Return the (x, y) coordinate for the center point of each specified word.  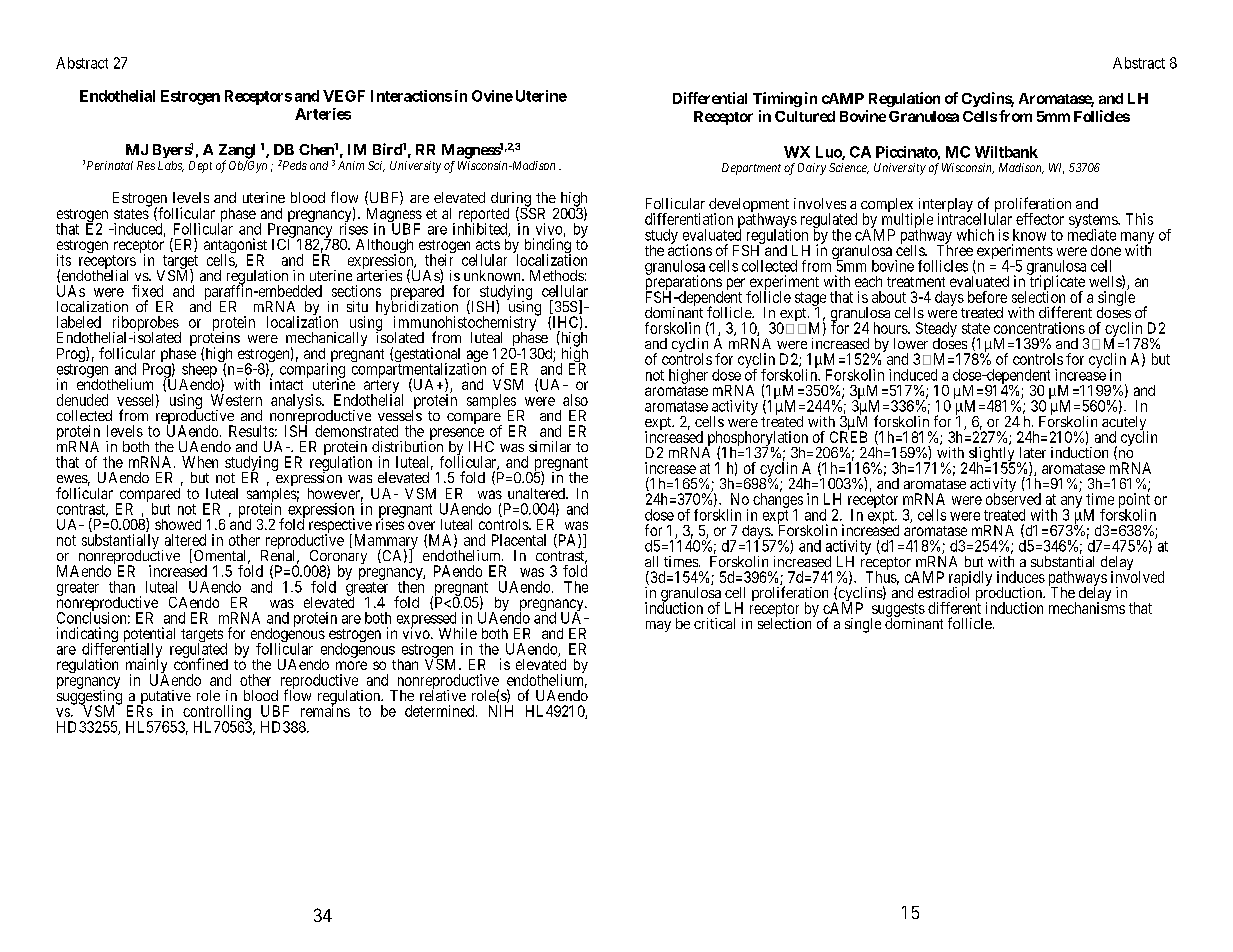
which (975, 235)
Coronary (337, 558)
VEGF (344, 96)
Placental (519, 540)
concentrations (1039, 328)
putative (164, 698)
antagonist (235, 247)
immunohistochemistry (466, 324)
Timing (777, 99)
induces (1021, 577)
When (200, 462)
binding (548, 247)
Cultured (805, 116)
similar (550, 446)
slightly (992, 455)
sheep (199, 371)
